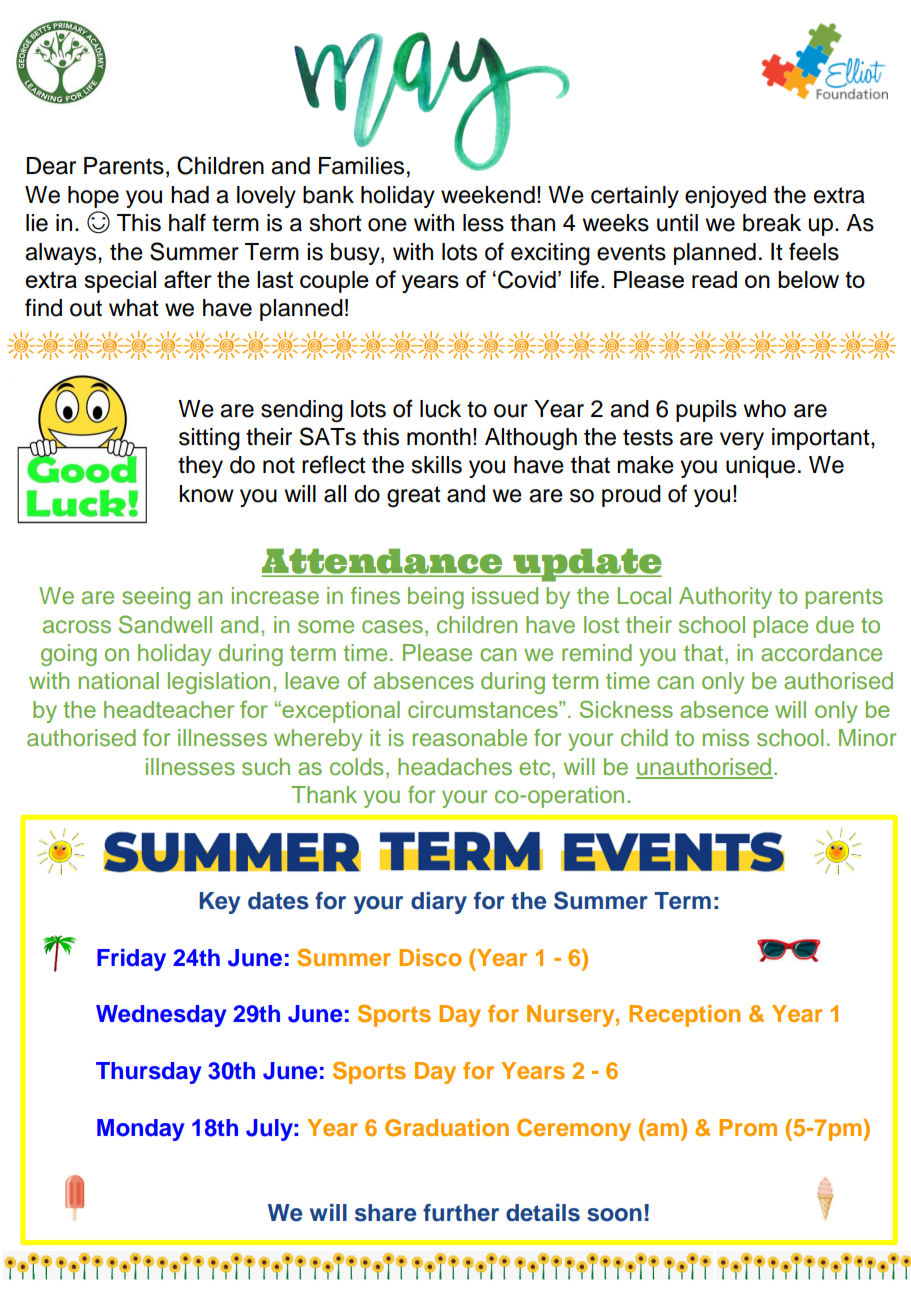  I want to click on accordance, so click(821, 653).
